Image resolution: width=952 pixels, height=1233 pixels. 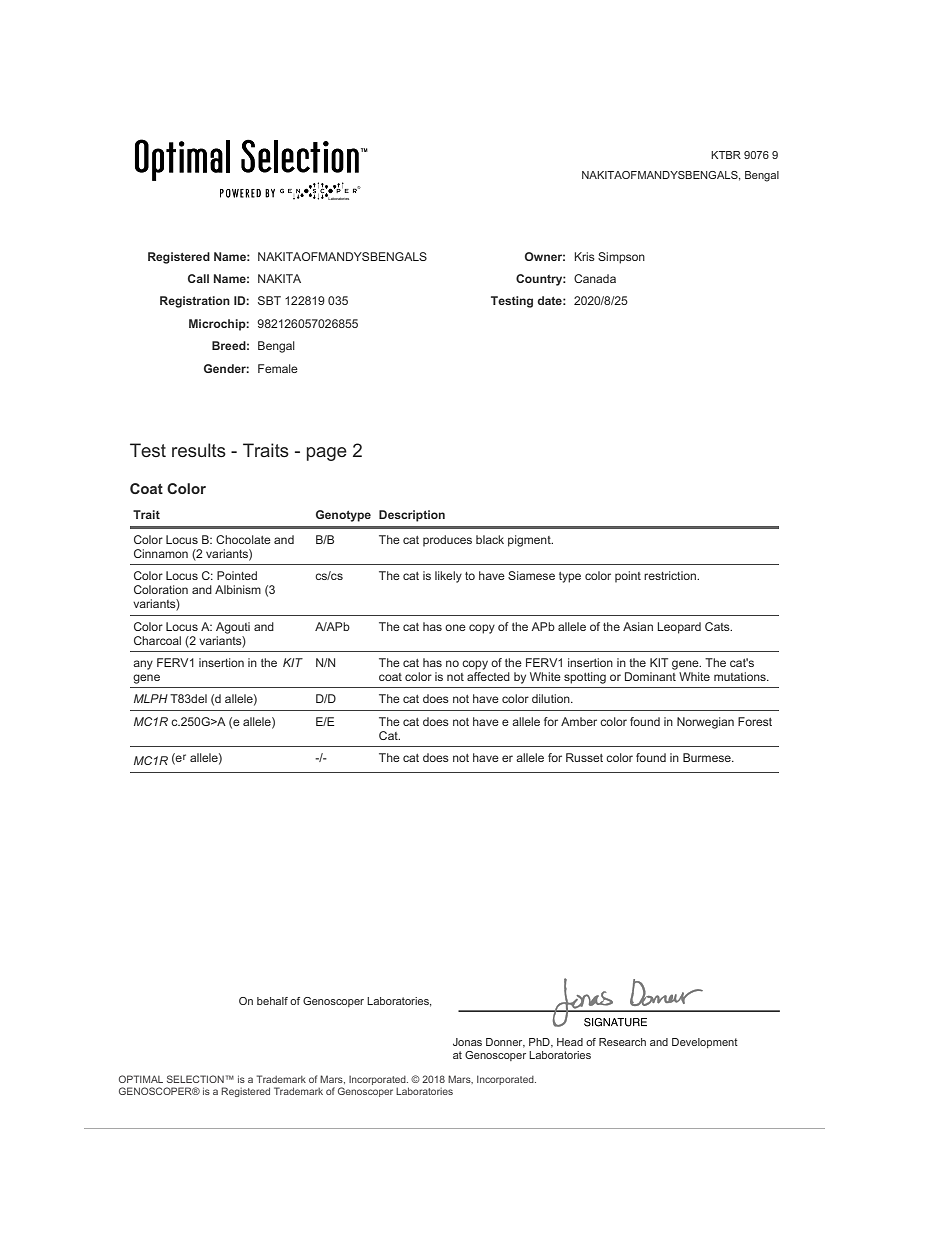 I want to click on Jonas, so click(x=467, y=1042).
